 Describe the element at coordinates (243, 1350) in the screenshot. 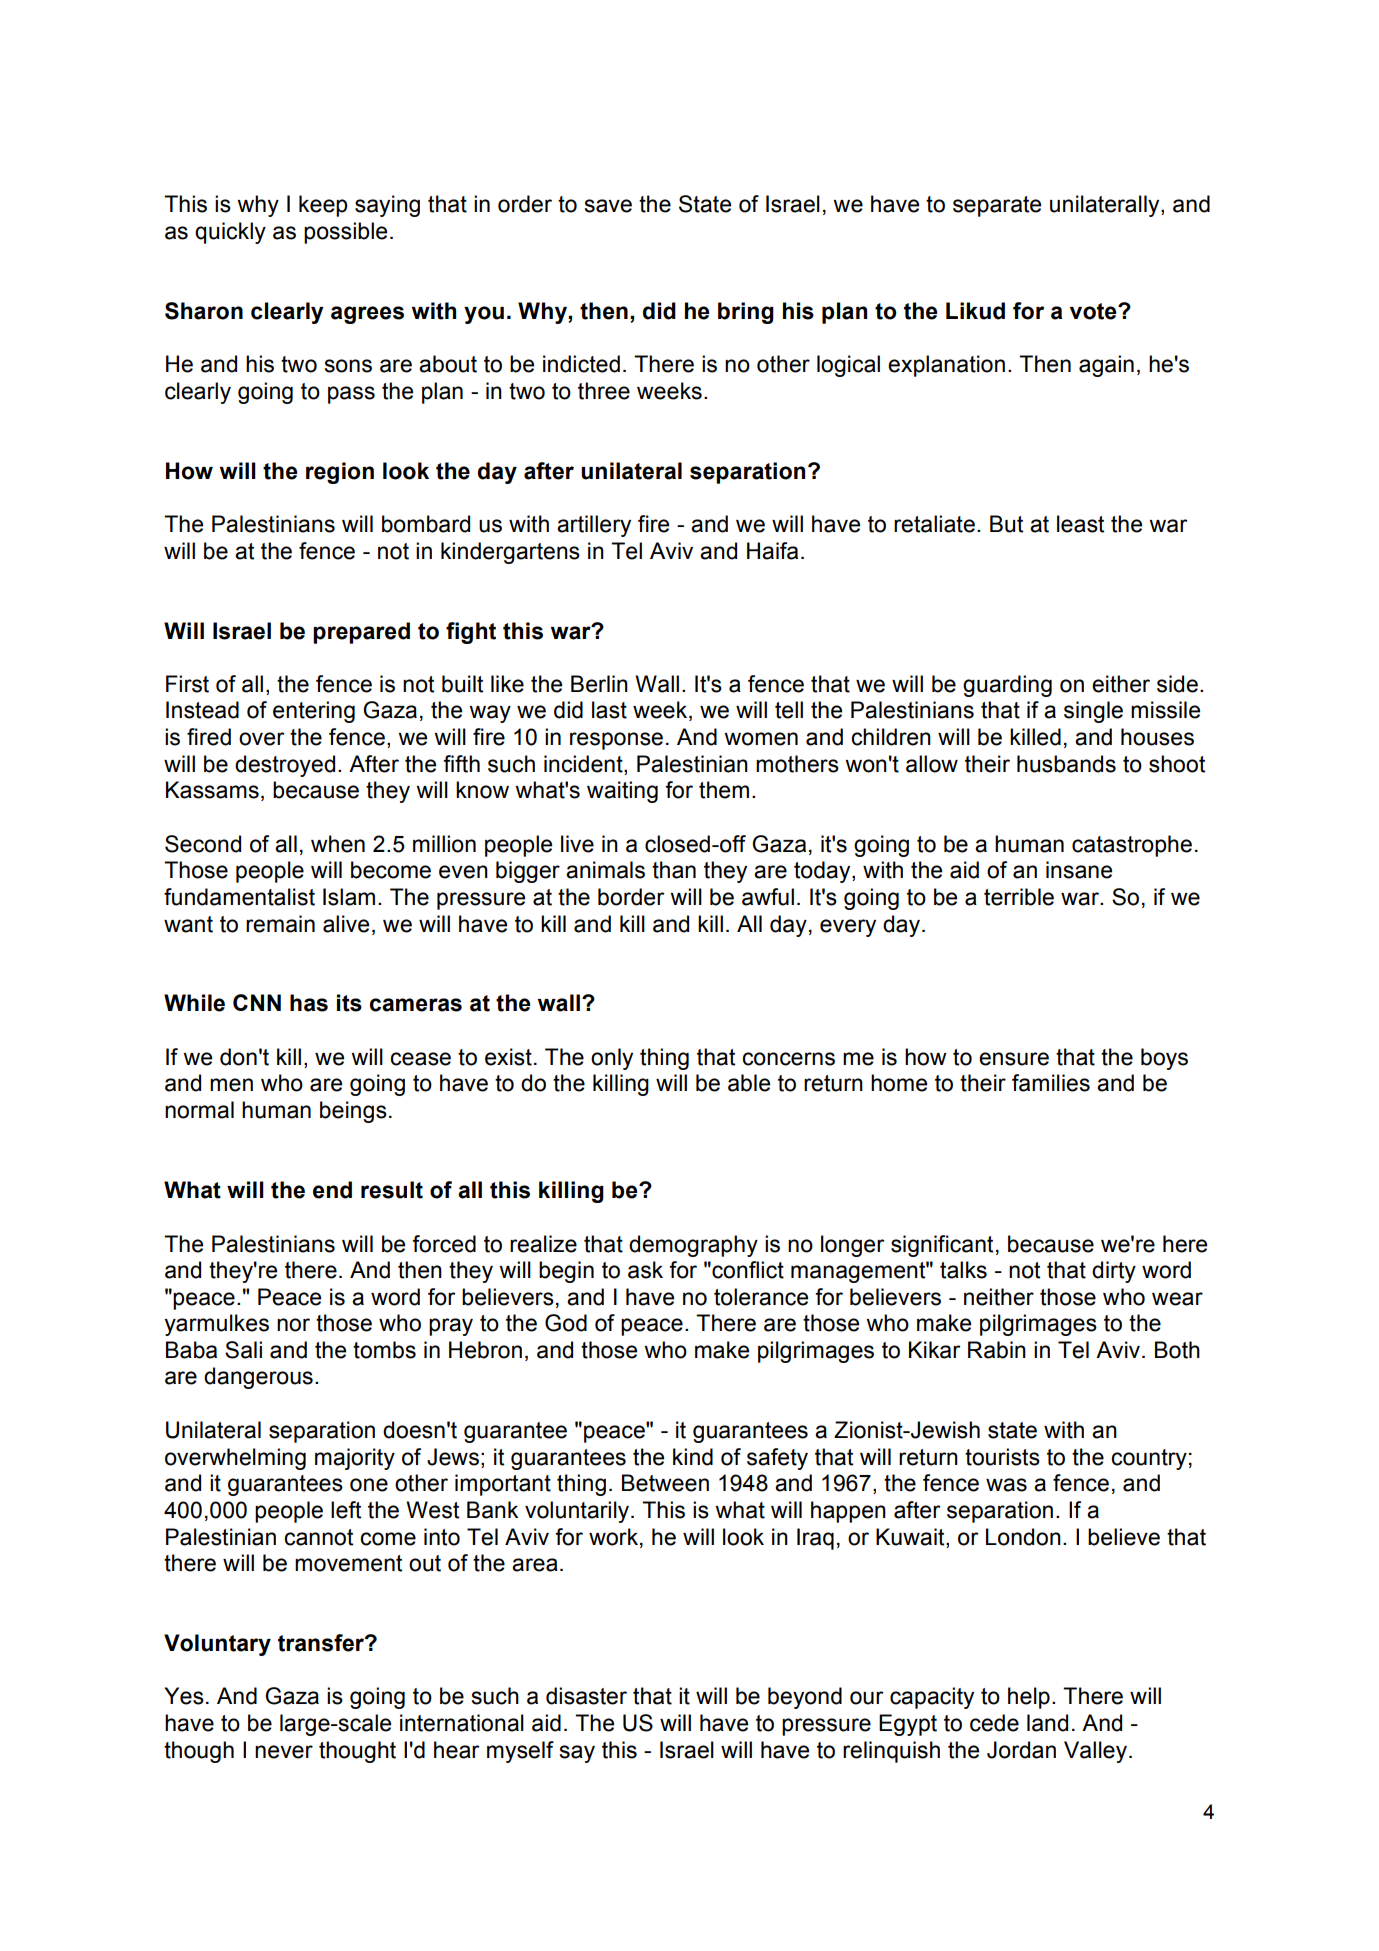

I see `Sali` at that location.
